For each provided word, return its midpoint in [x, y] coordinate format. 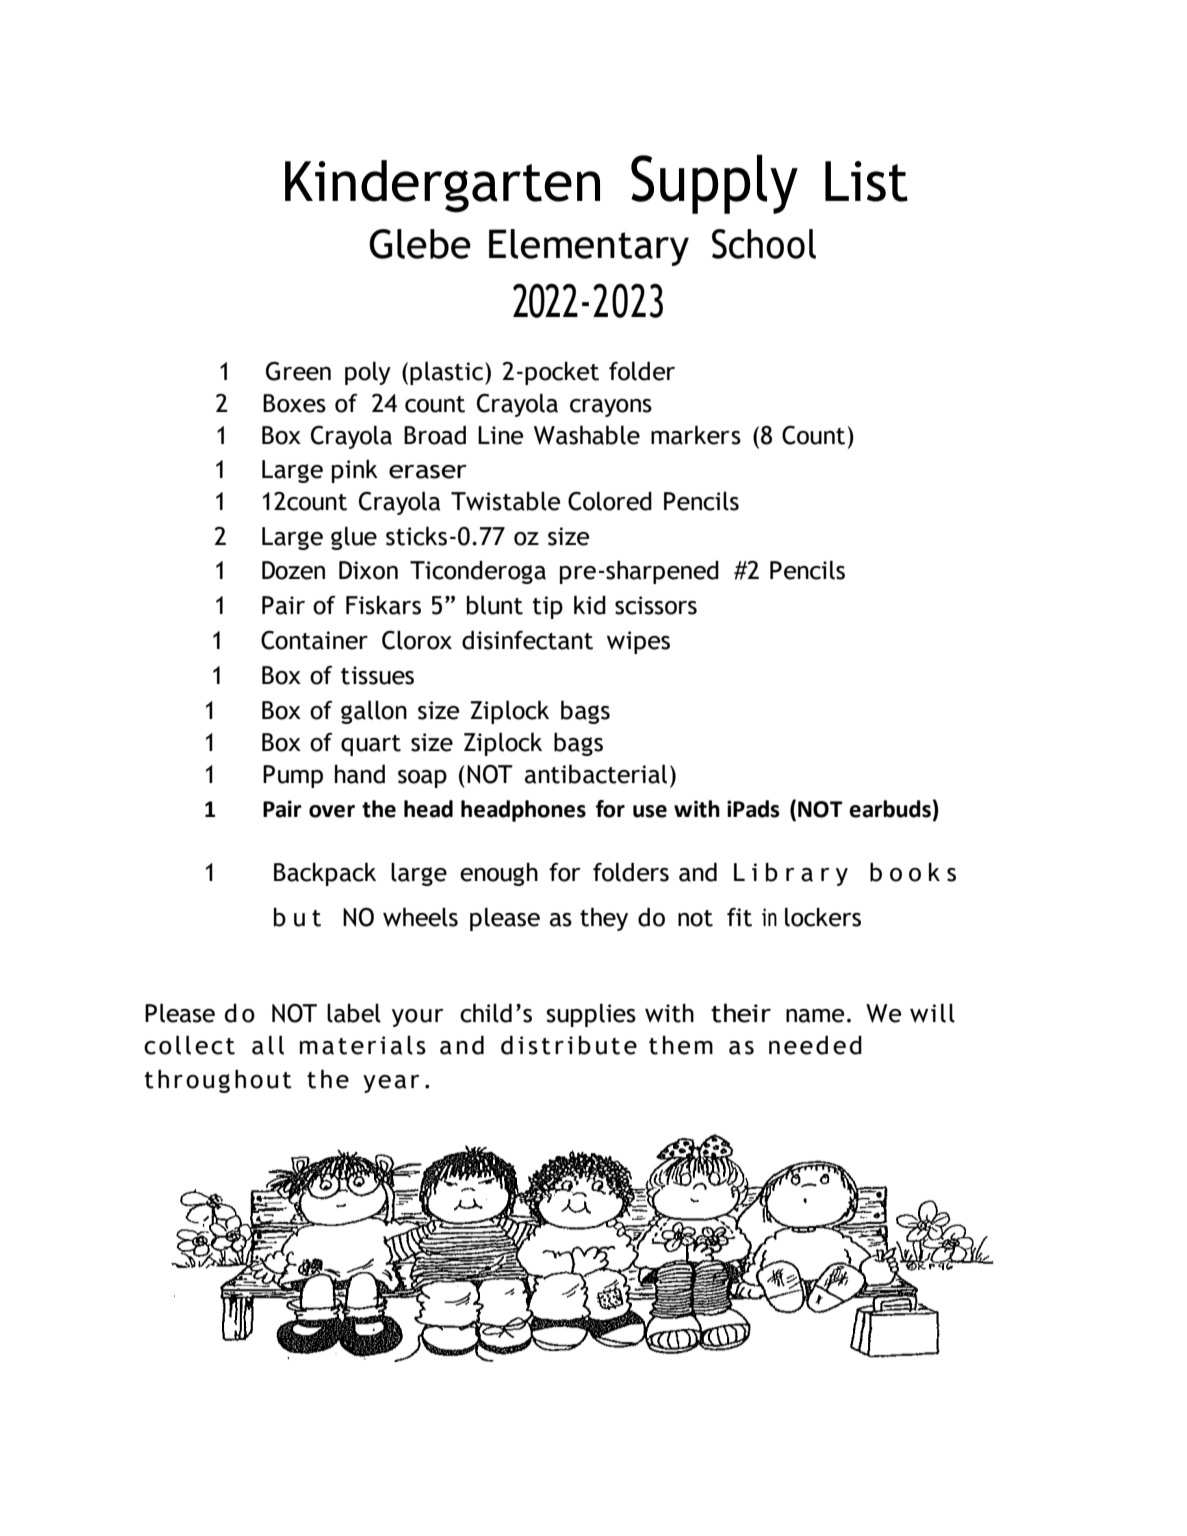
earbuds [890, 809]
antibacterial [596, 774]
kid [590, 605]
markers [696, 435]
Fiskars [383, 605]
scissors [656, 605]
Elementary [589, 247]
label [354, 1013]
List [866, 181]
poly [368, 373]
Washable [587, 435]
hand [360, 774]
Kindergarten [442, 186]
